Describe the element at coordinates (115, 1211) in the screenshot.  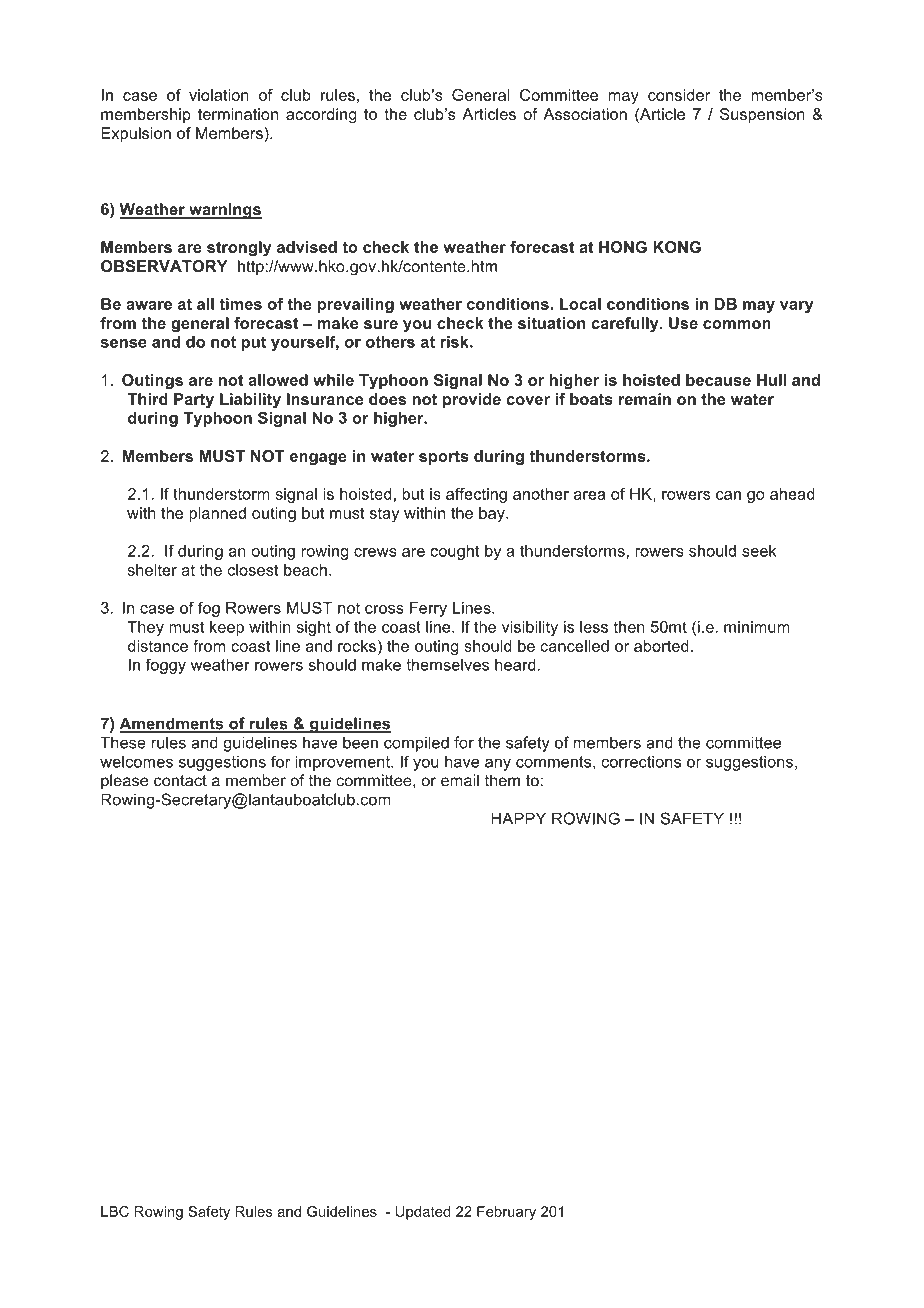
I see `LBC` at that location.
